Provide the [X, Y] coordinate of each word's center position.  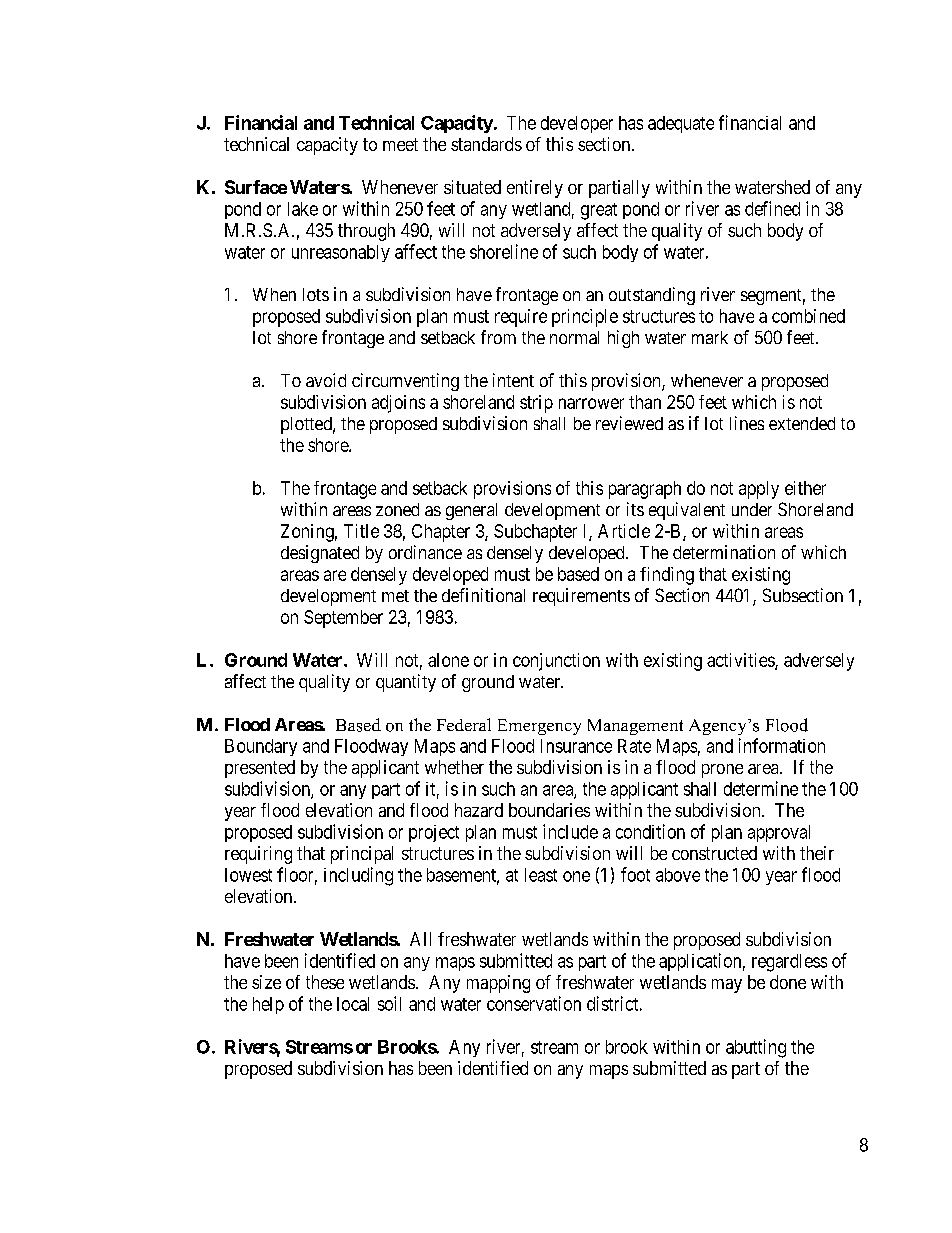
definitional [483, 595]
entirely [535, 189]
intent [513, 380]
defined [772, 208]
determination [724, 552]
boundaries [549, 810]
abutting [756, 1048]
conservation [534, 1003]
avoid [326, 380]
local [353, 1004]
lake [303, 209]
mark [710, 337]
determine [761, 788]
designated [320, 554]
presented [260, 769]
